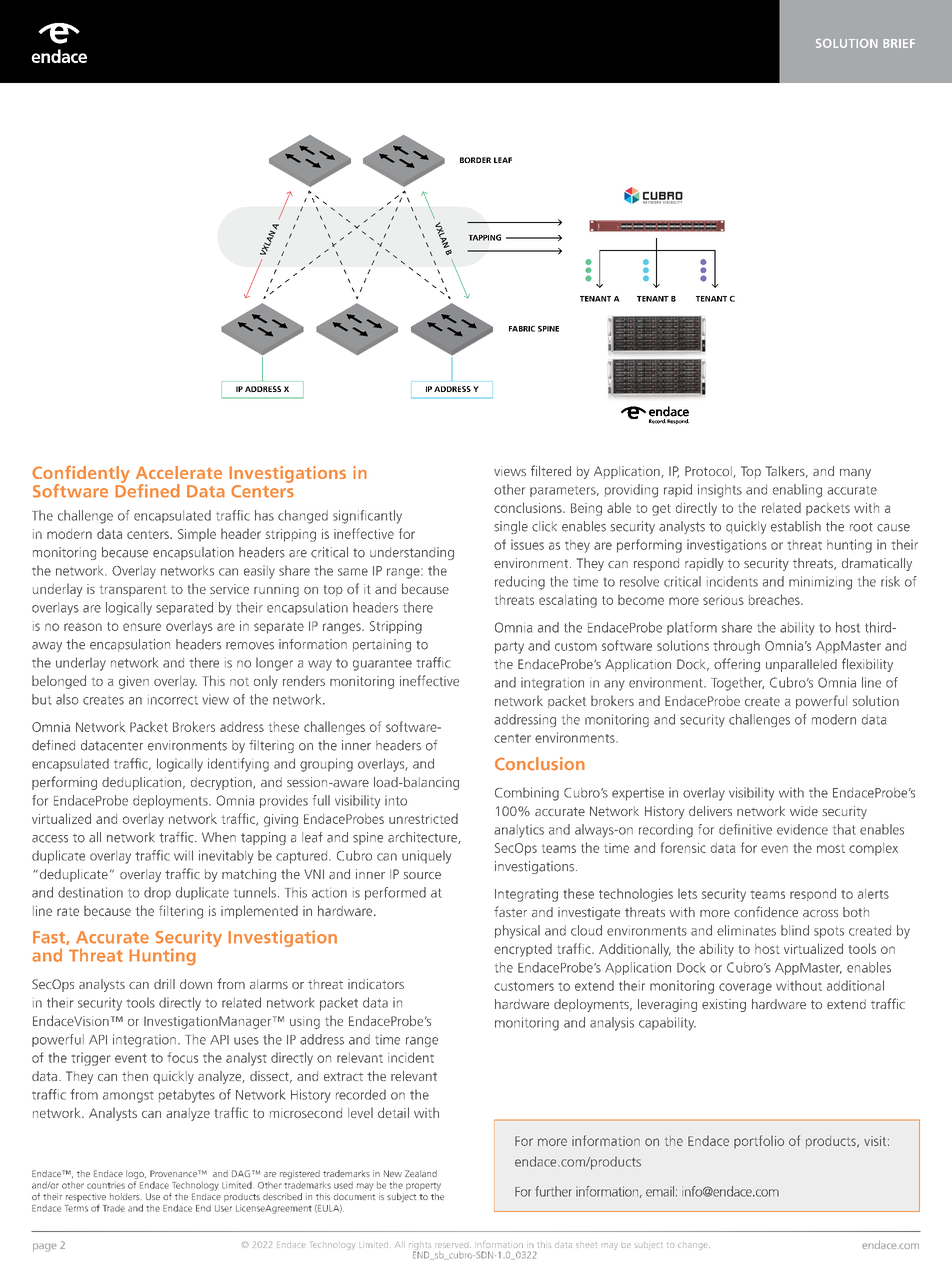 The height and width of the screenshot is (1267, 952). Describe the element at coordinates (453, 1245) in the screenshot. I see `reserved` at that location.
